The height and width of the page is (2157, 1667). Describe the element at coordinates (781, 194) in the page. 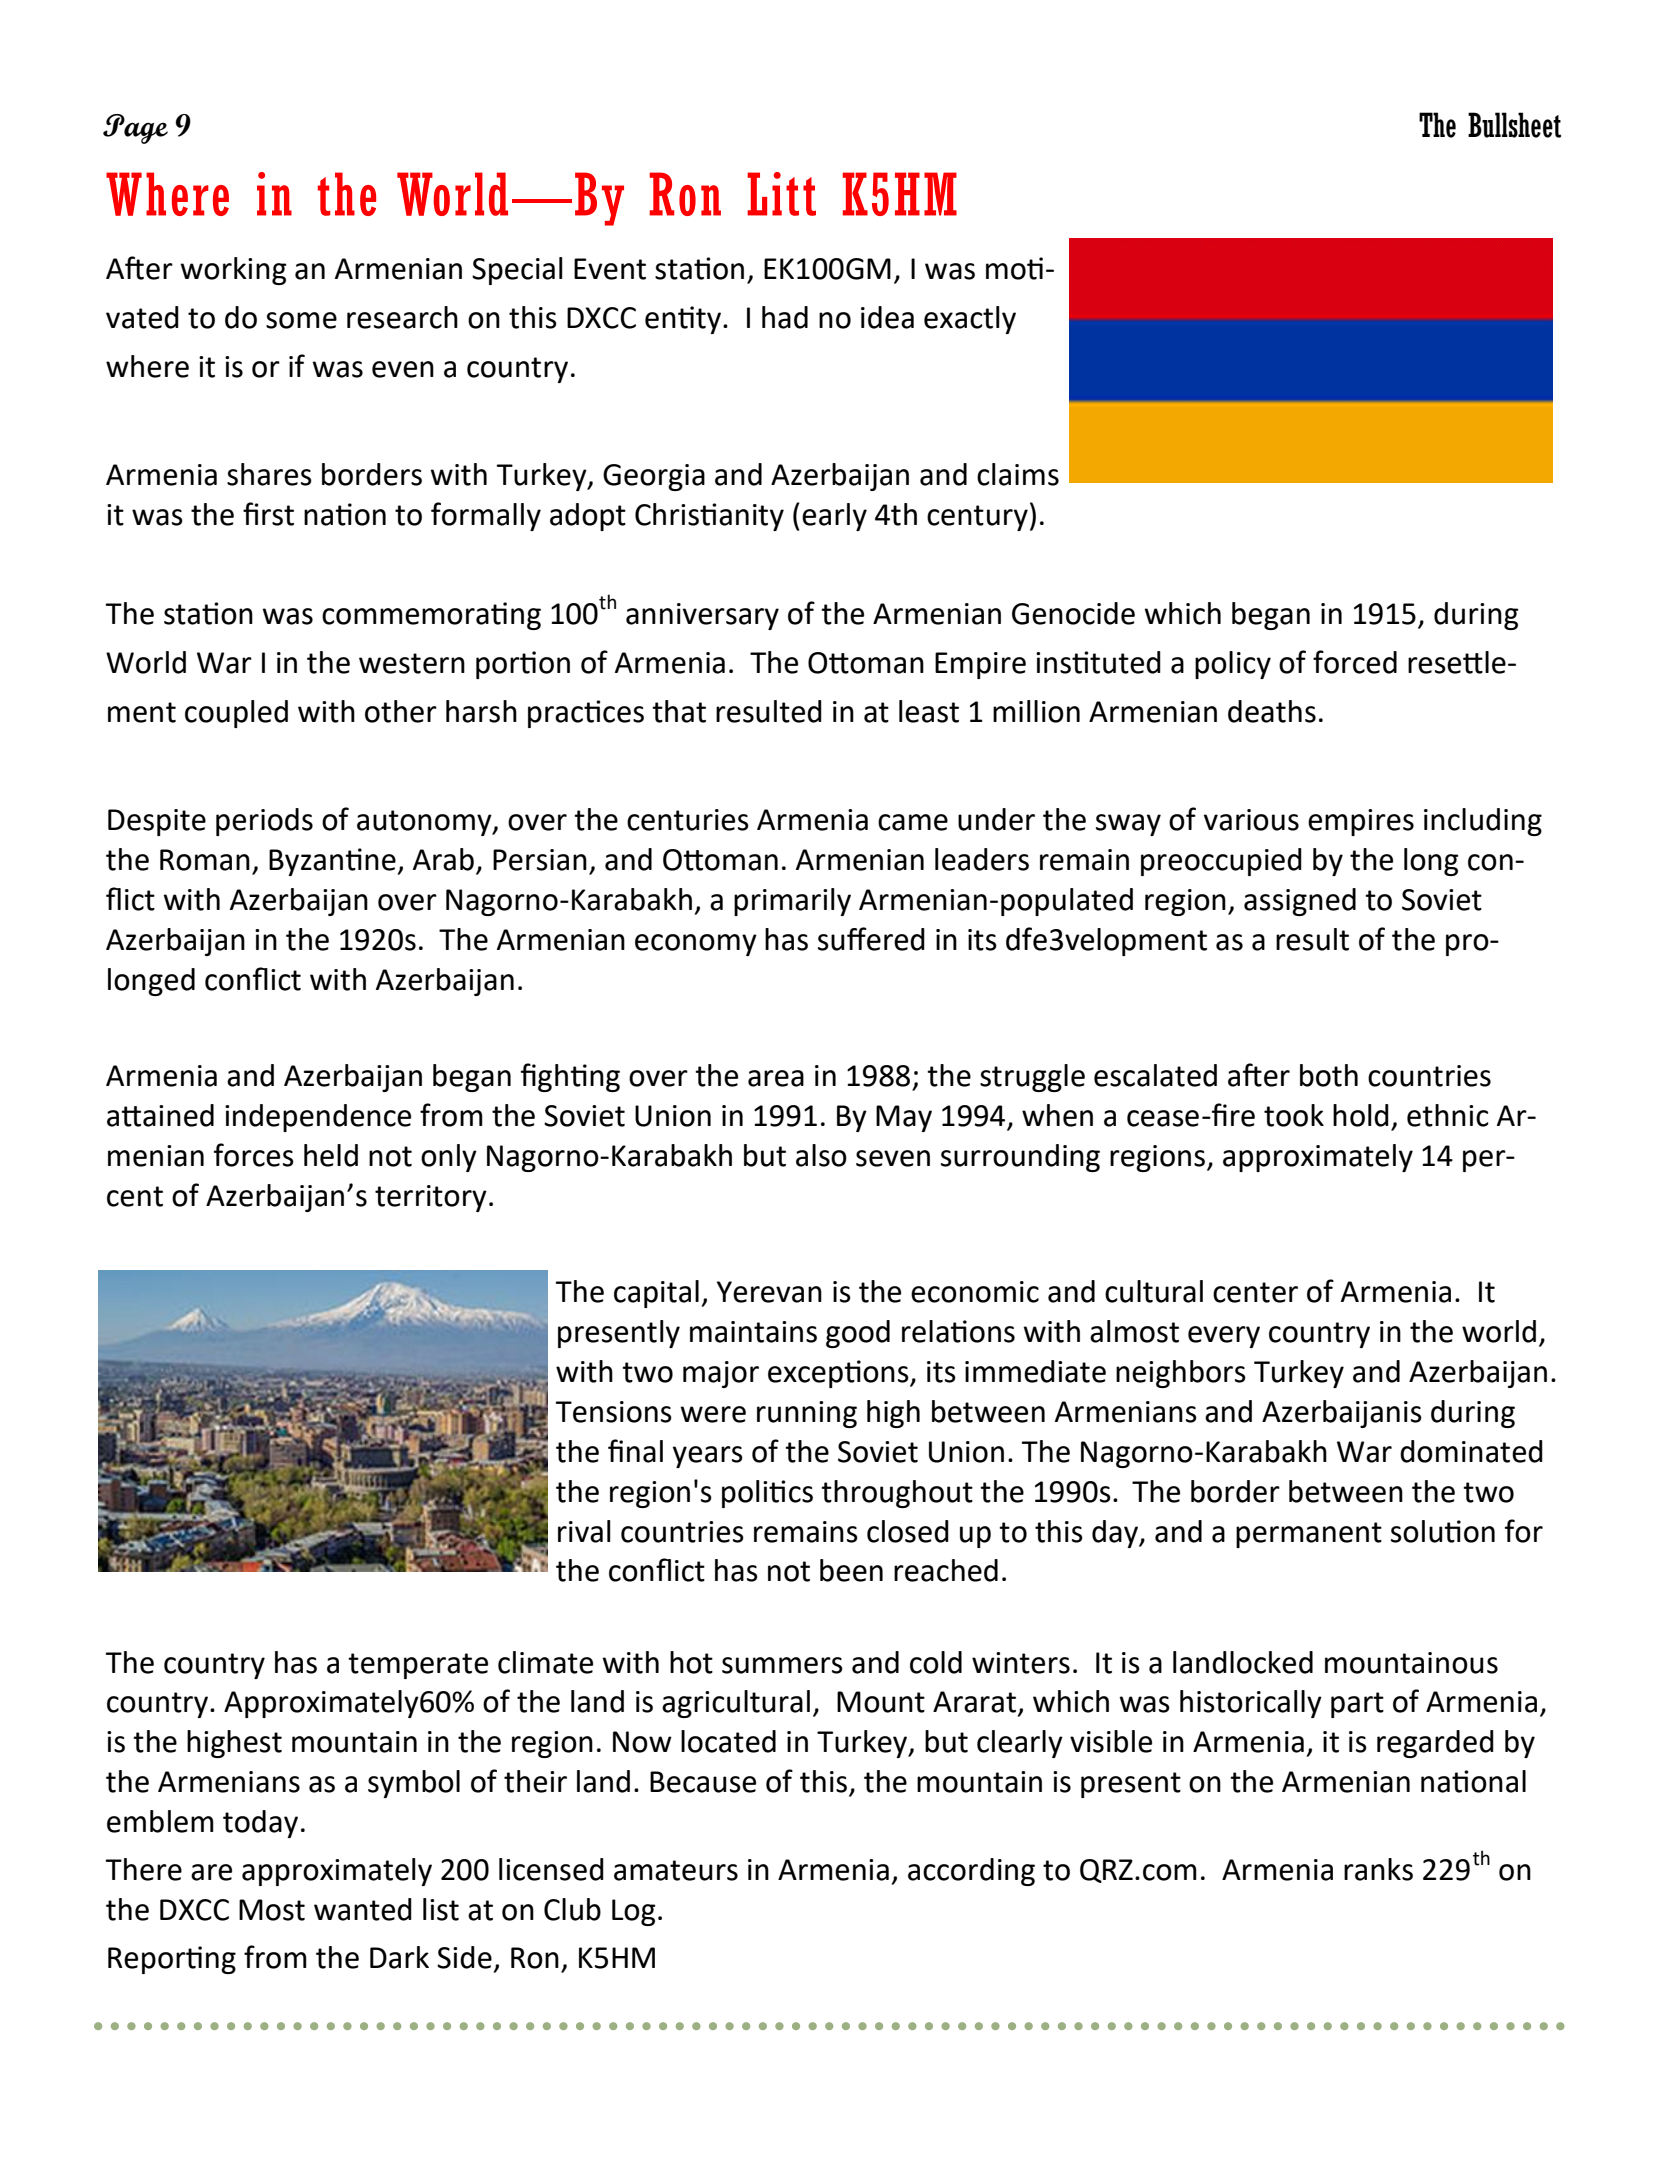

I see `Litt` at that location.
